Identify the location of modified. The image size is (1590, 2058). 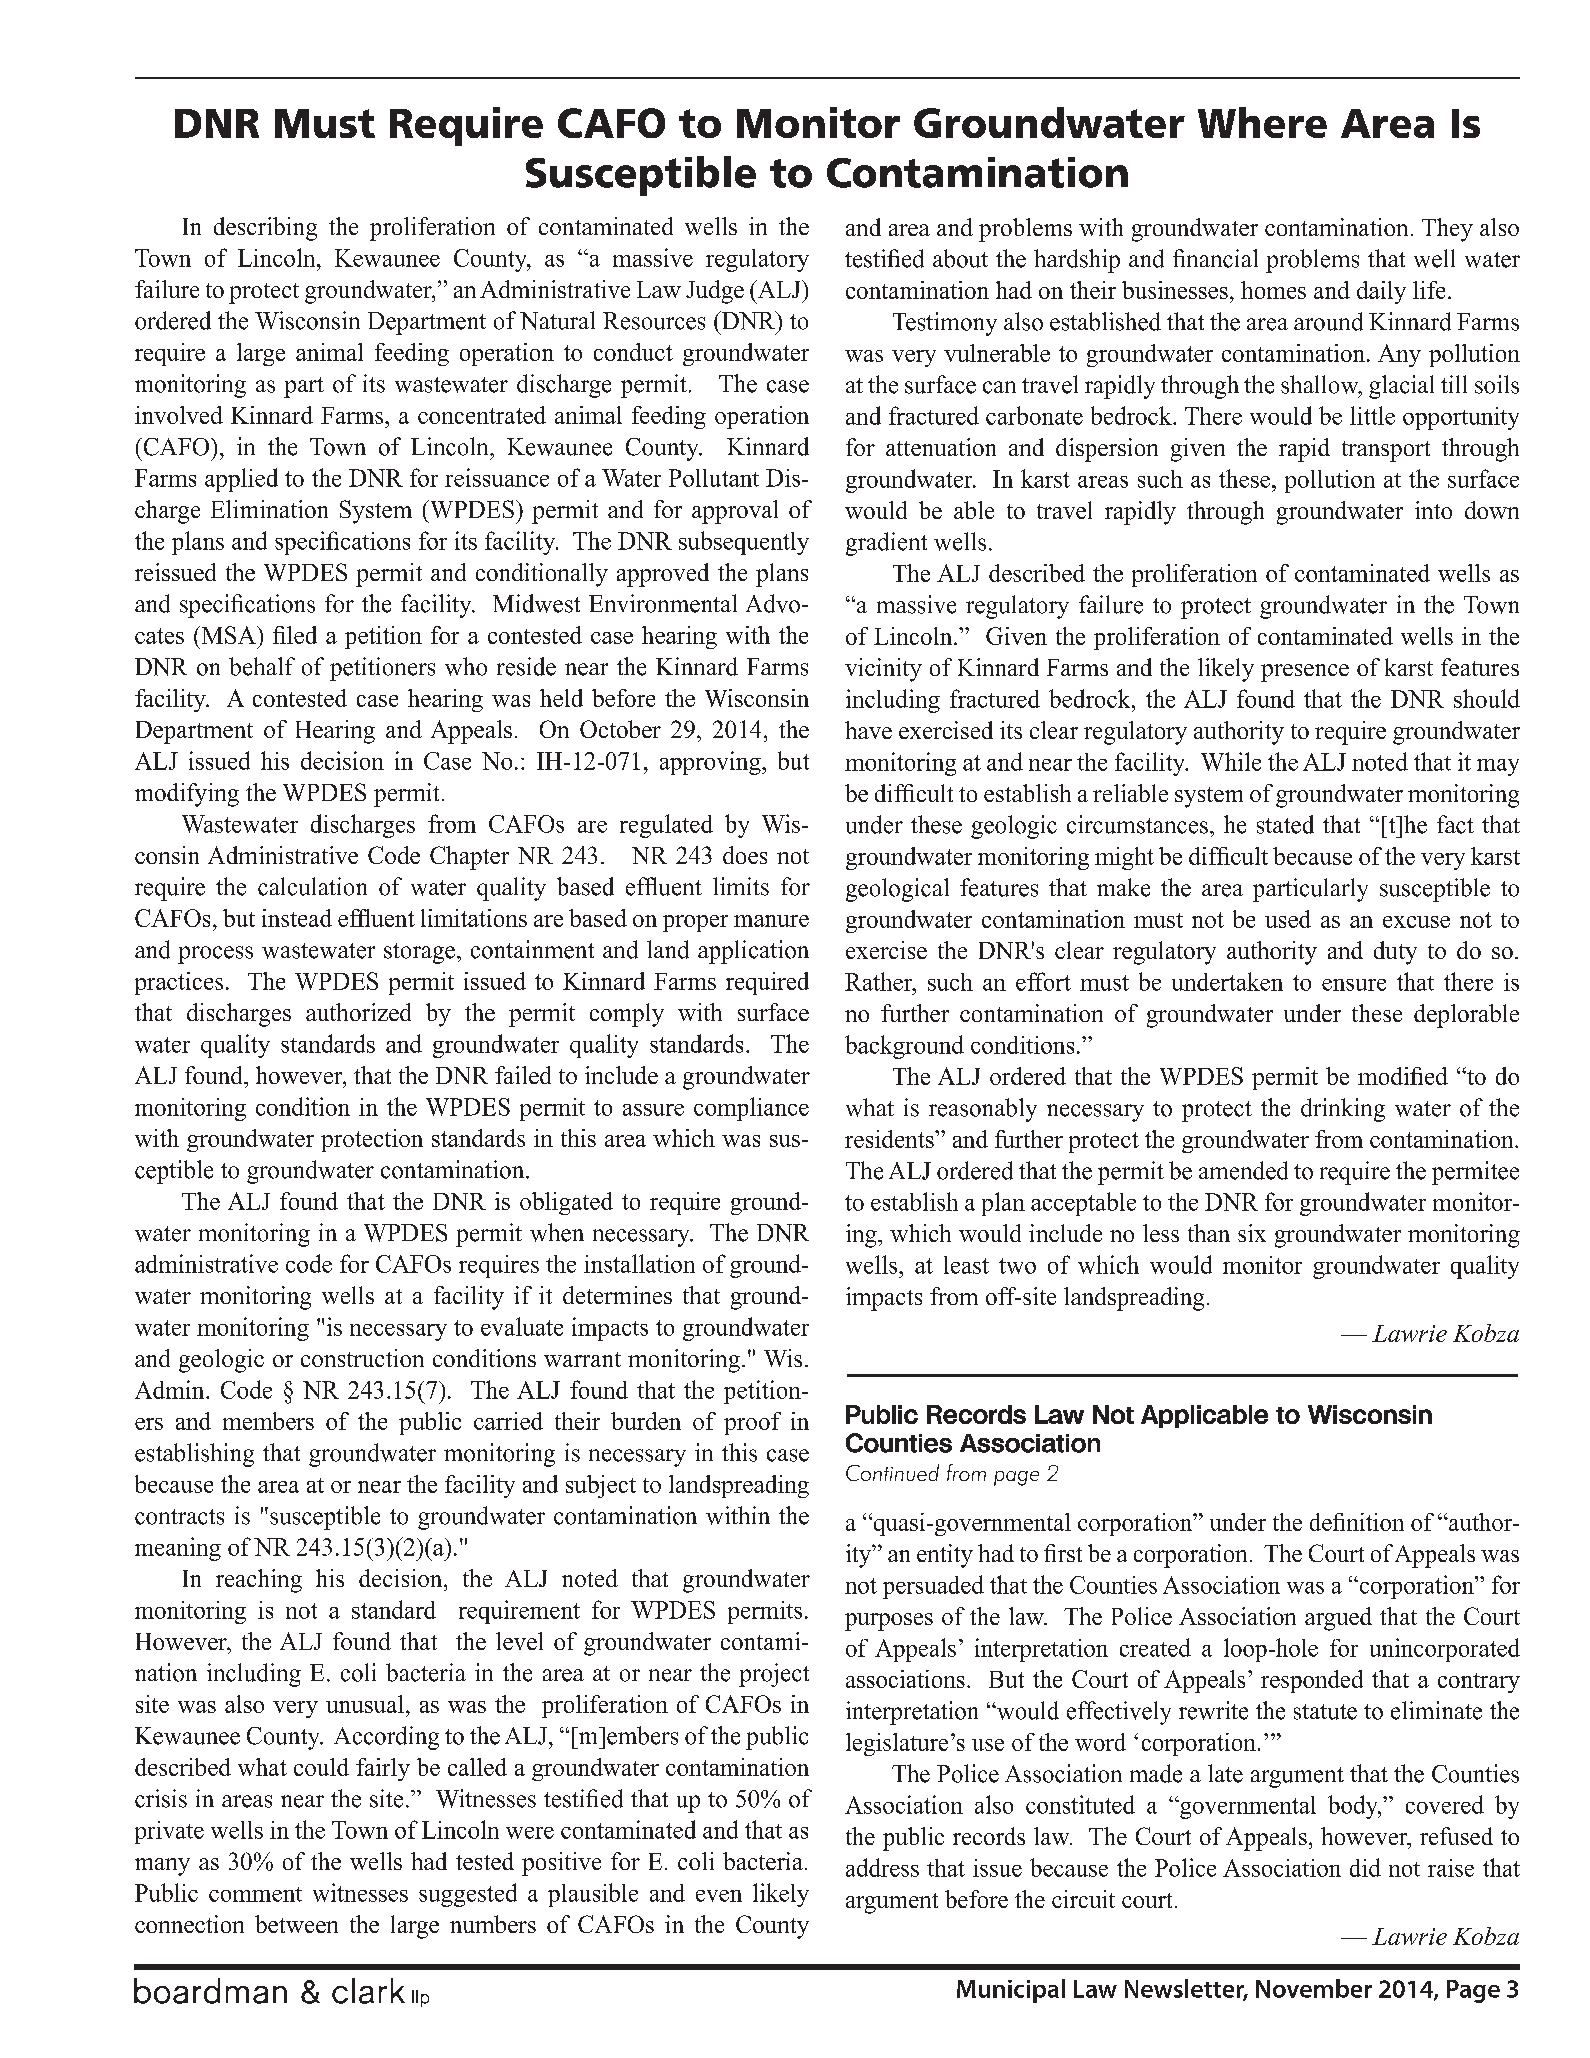
(1403, 1076).
